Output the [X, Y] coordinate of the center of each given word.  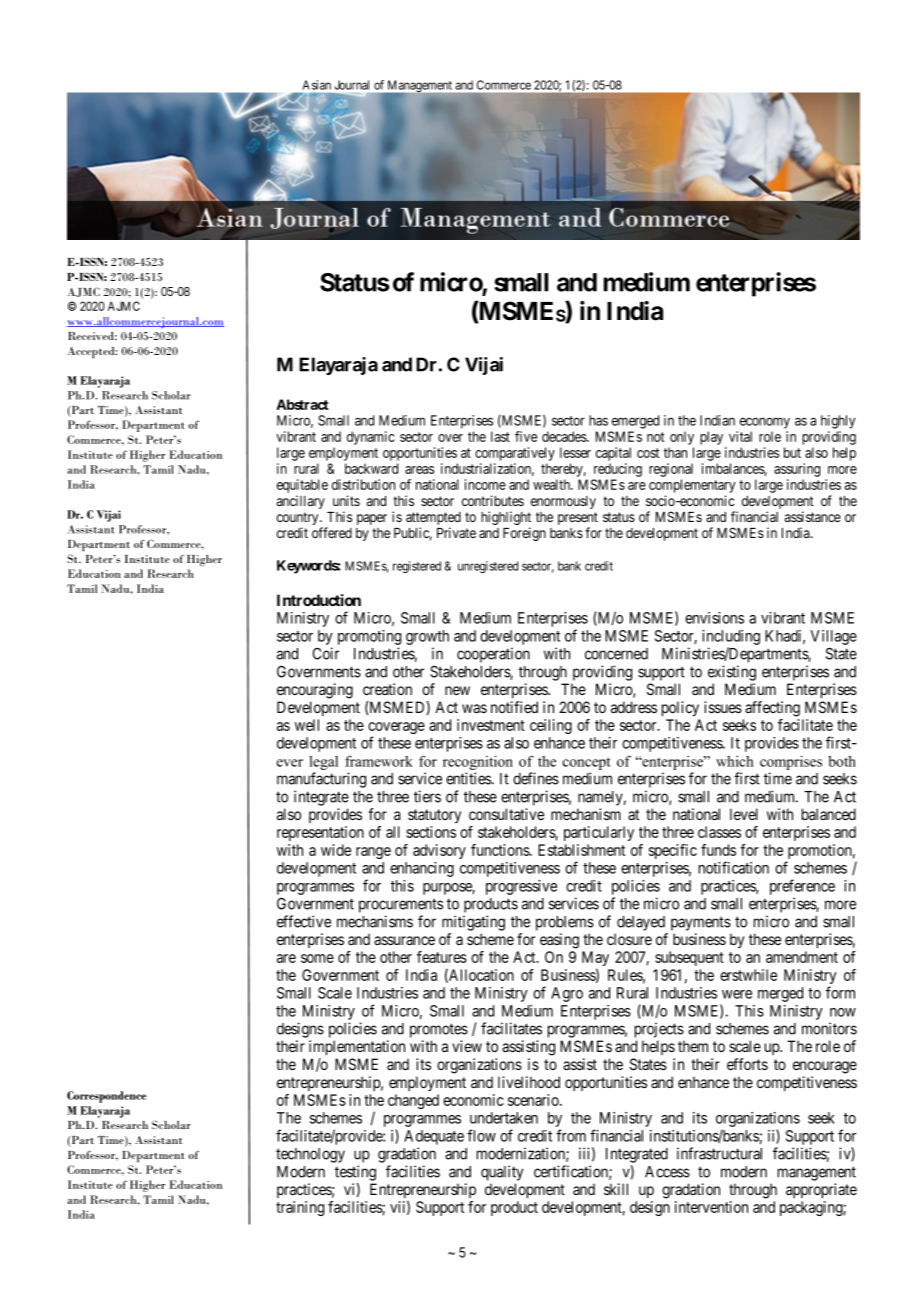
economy [765, 423]
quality [502, 1173]
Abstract [302, 404]
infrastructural [719, 1153]
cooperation [493, 655]
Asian [317, 85]
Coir [326, 653]
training [300, 1208]
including [731, 637]
